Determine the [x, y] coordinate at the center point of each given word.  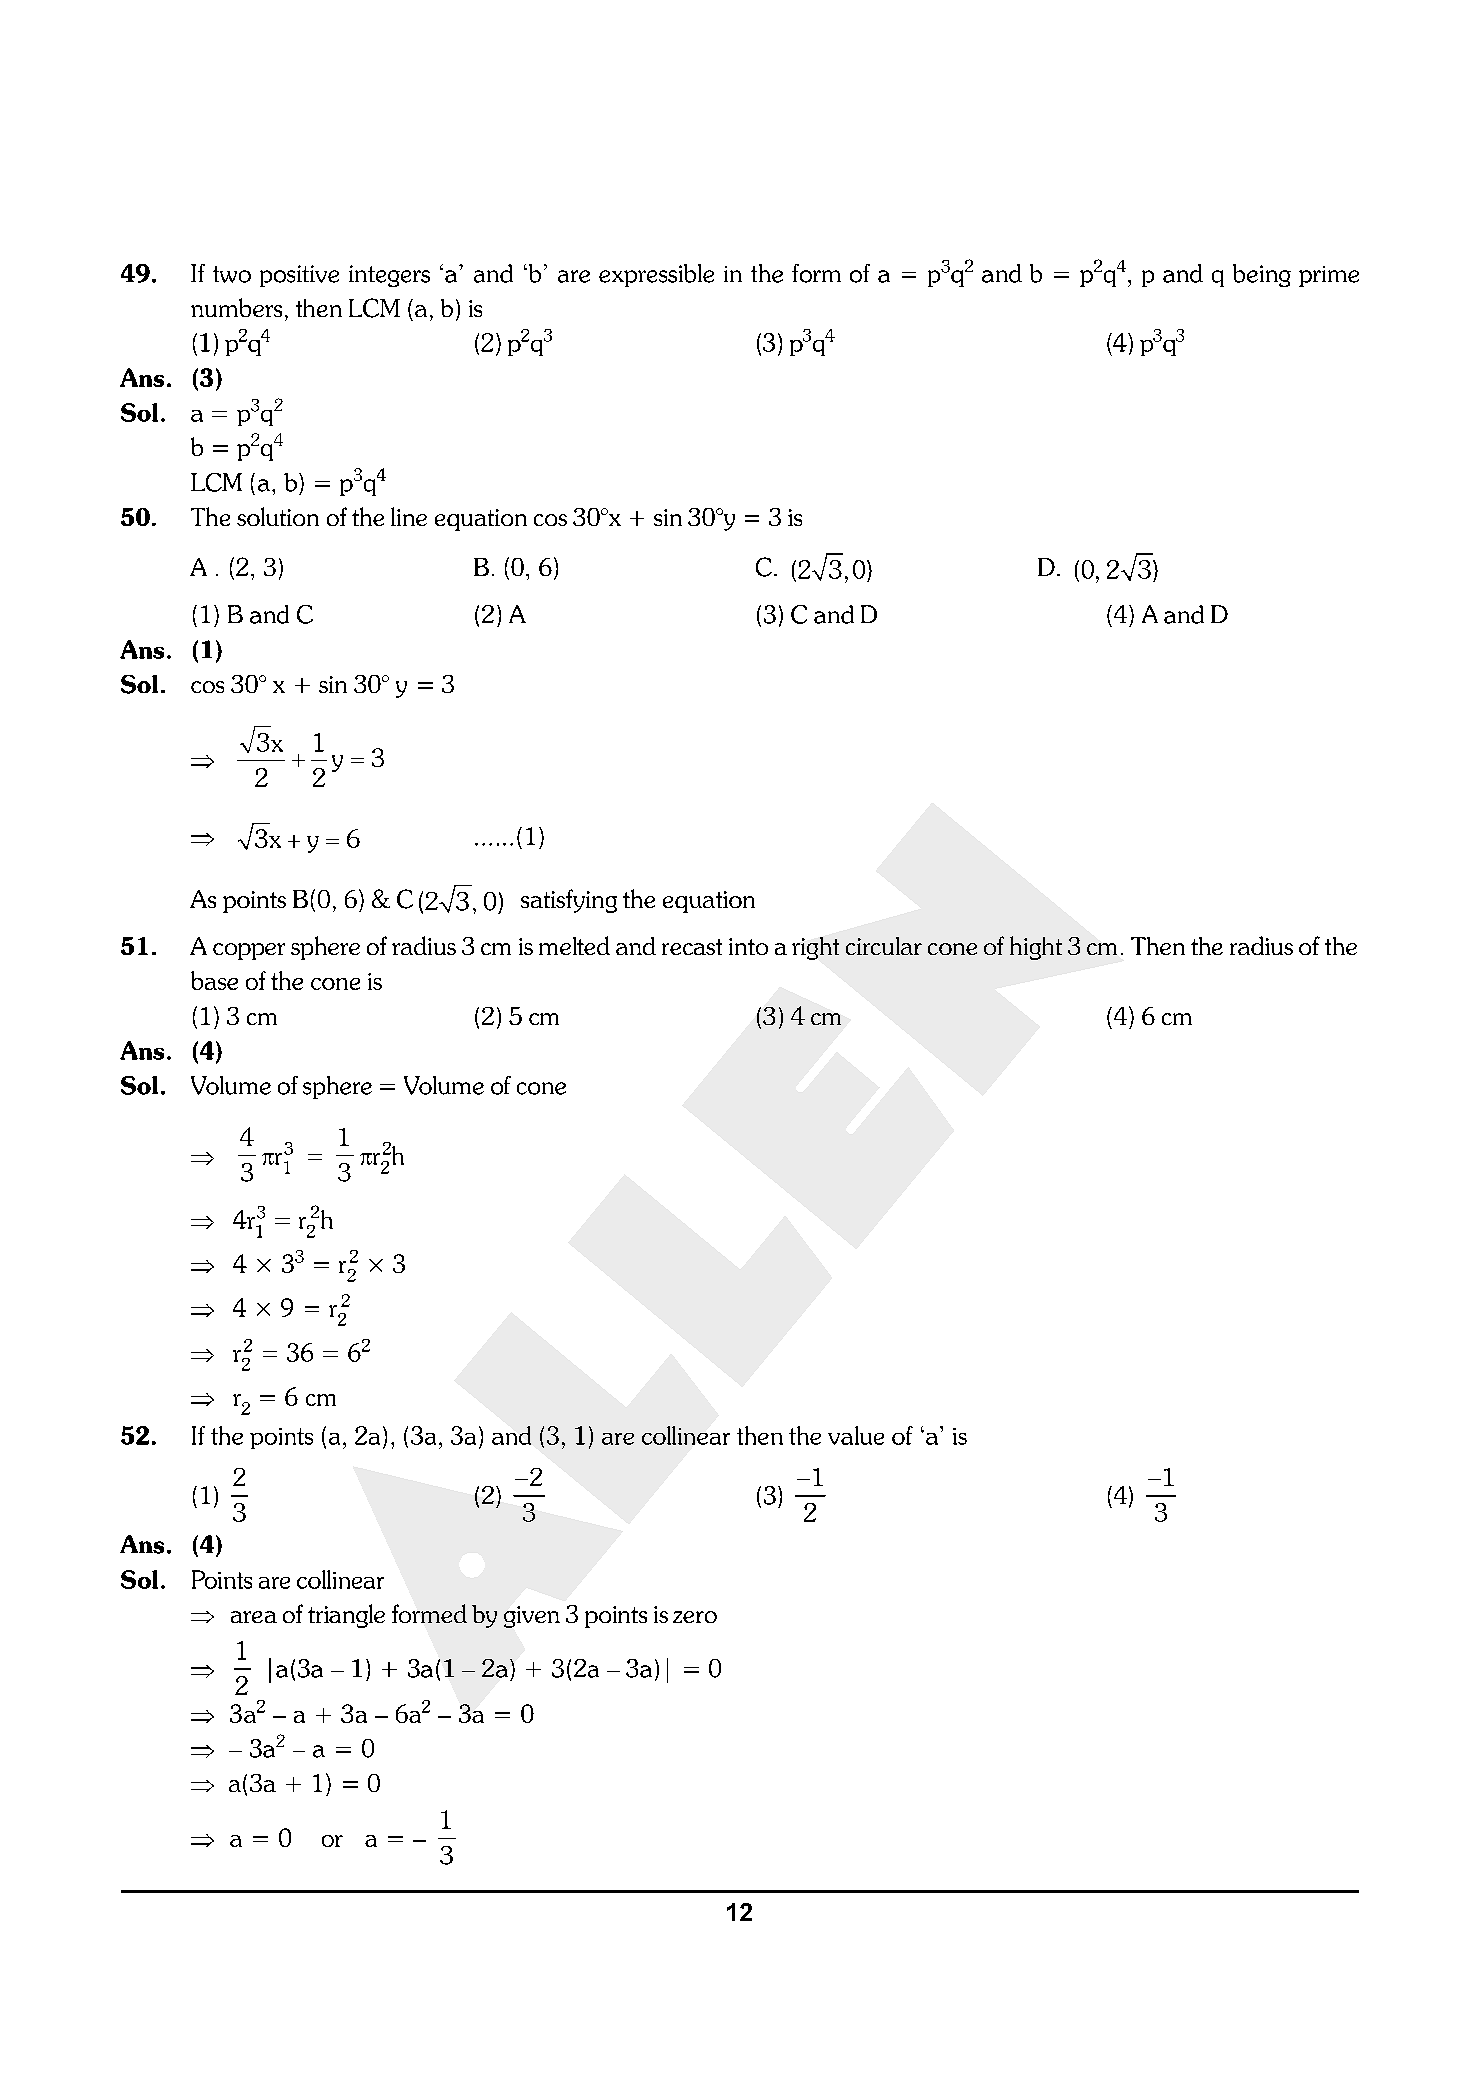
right [815, 948]
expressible [656, 275]
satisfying [569, 901]
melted [574, 945]
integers [389, 276]
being [1262, 275]
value [856, 1435]
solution [278, 516]
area [254, 1617]
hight [1036, 948]
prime [1329, 276]
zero [695, 1617]
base [214, 980]
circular [884, 946]
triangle [346, 1616]
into [748, 946]
